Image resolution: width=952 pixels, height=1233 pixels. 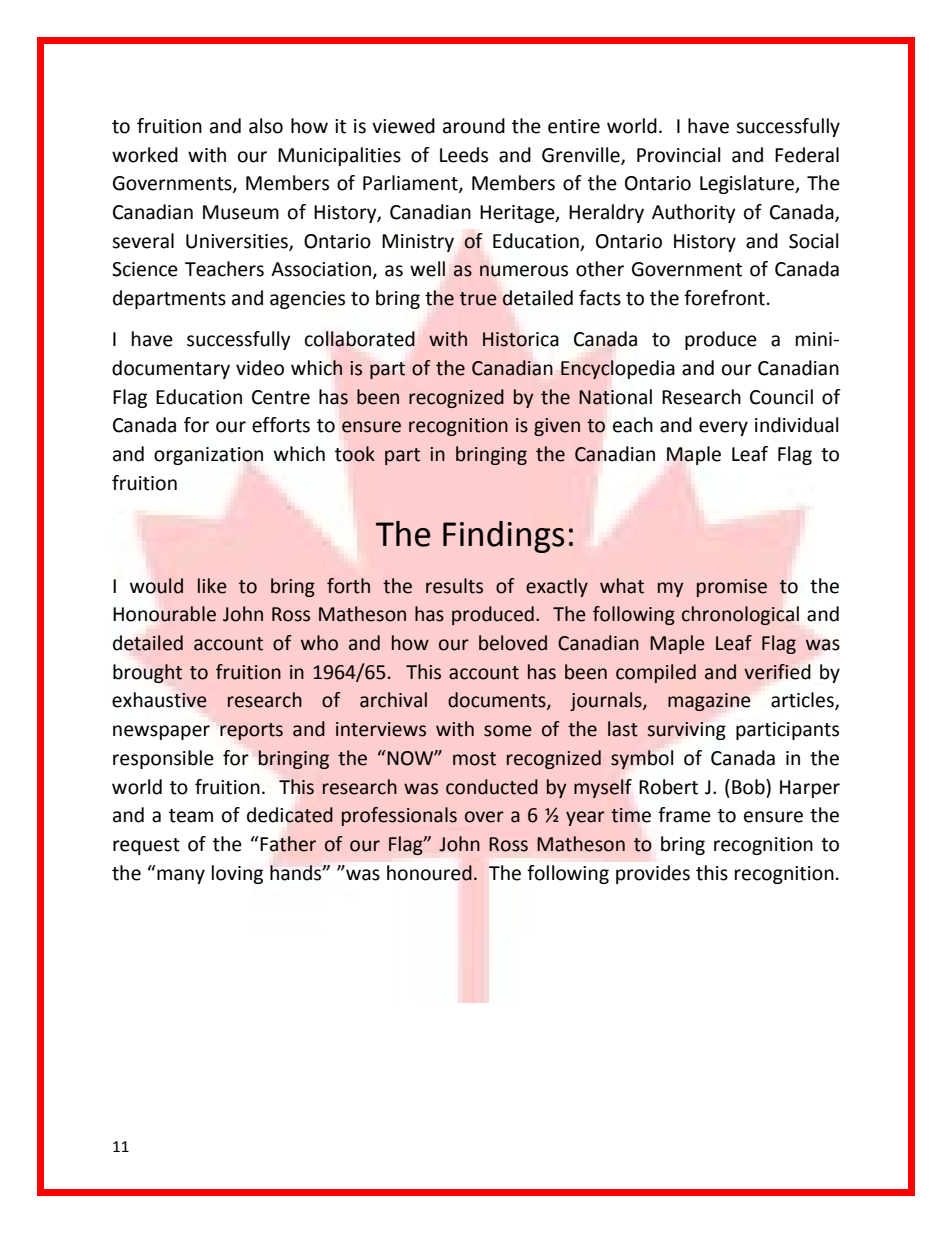 I want to click on loving, so click(x=237, y=874).
